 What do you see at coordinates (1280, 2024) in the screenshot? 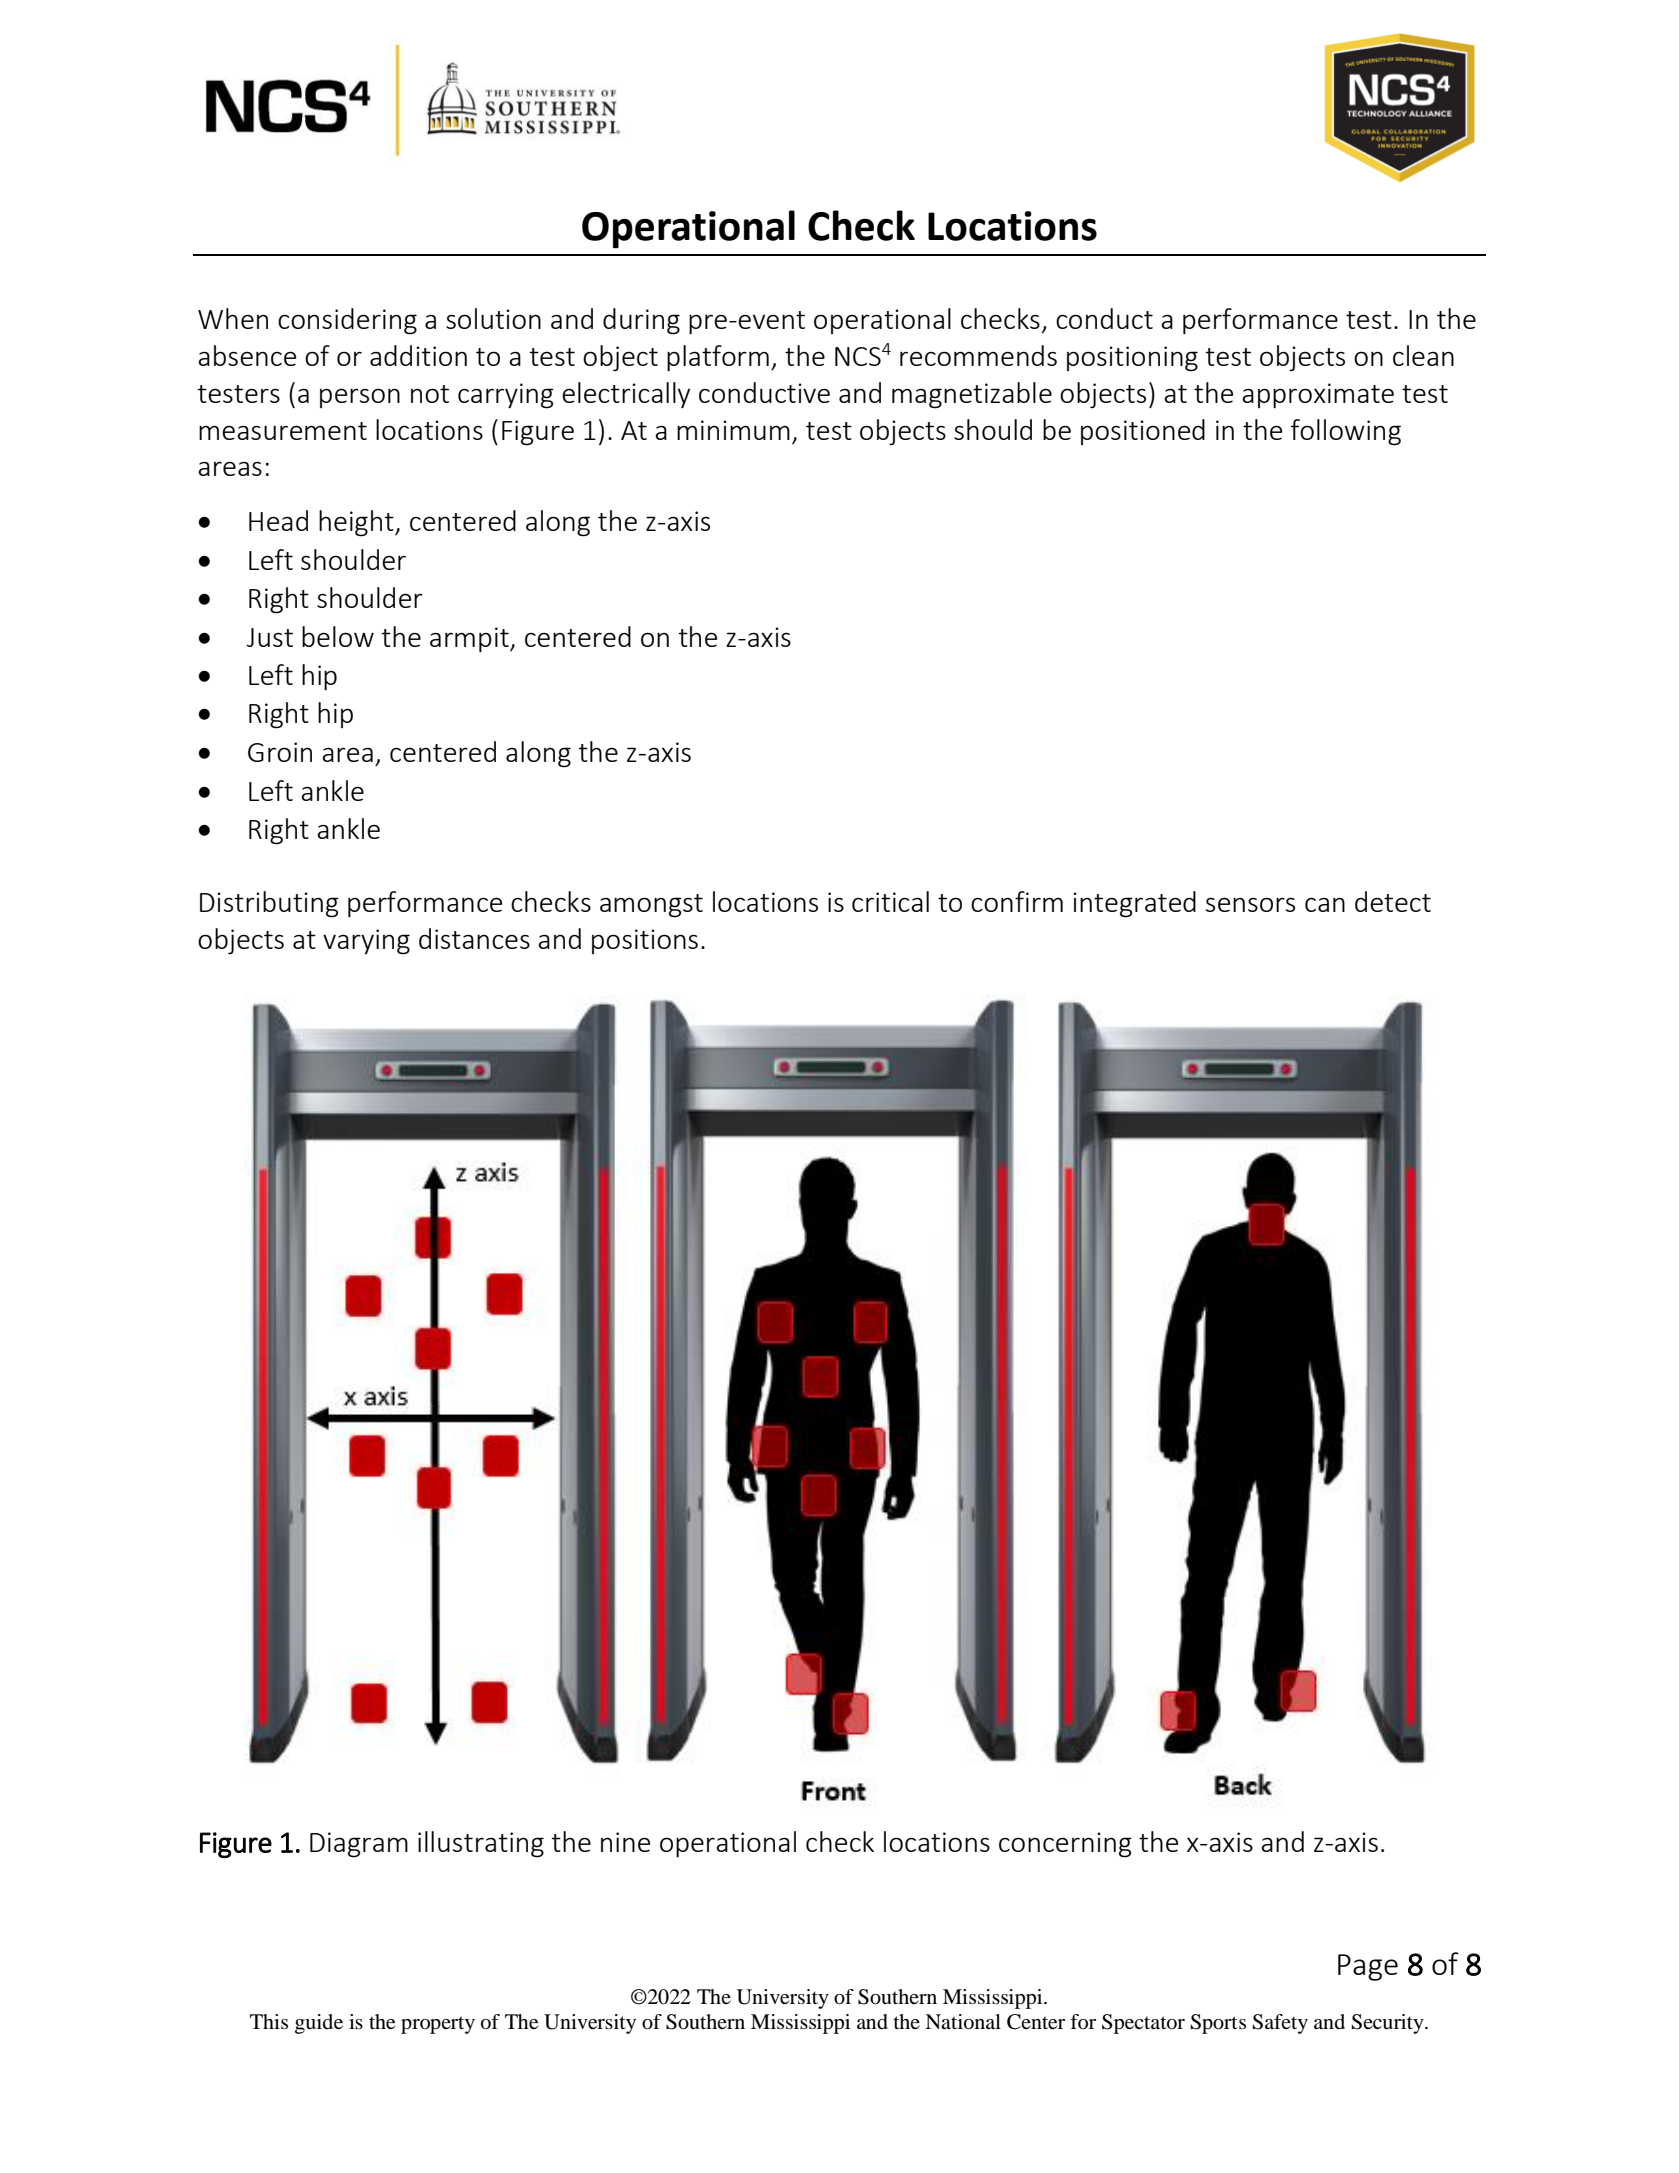
I see `Safety` at bounding box center [1280, 2024].
